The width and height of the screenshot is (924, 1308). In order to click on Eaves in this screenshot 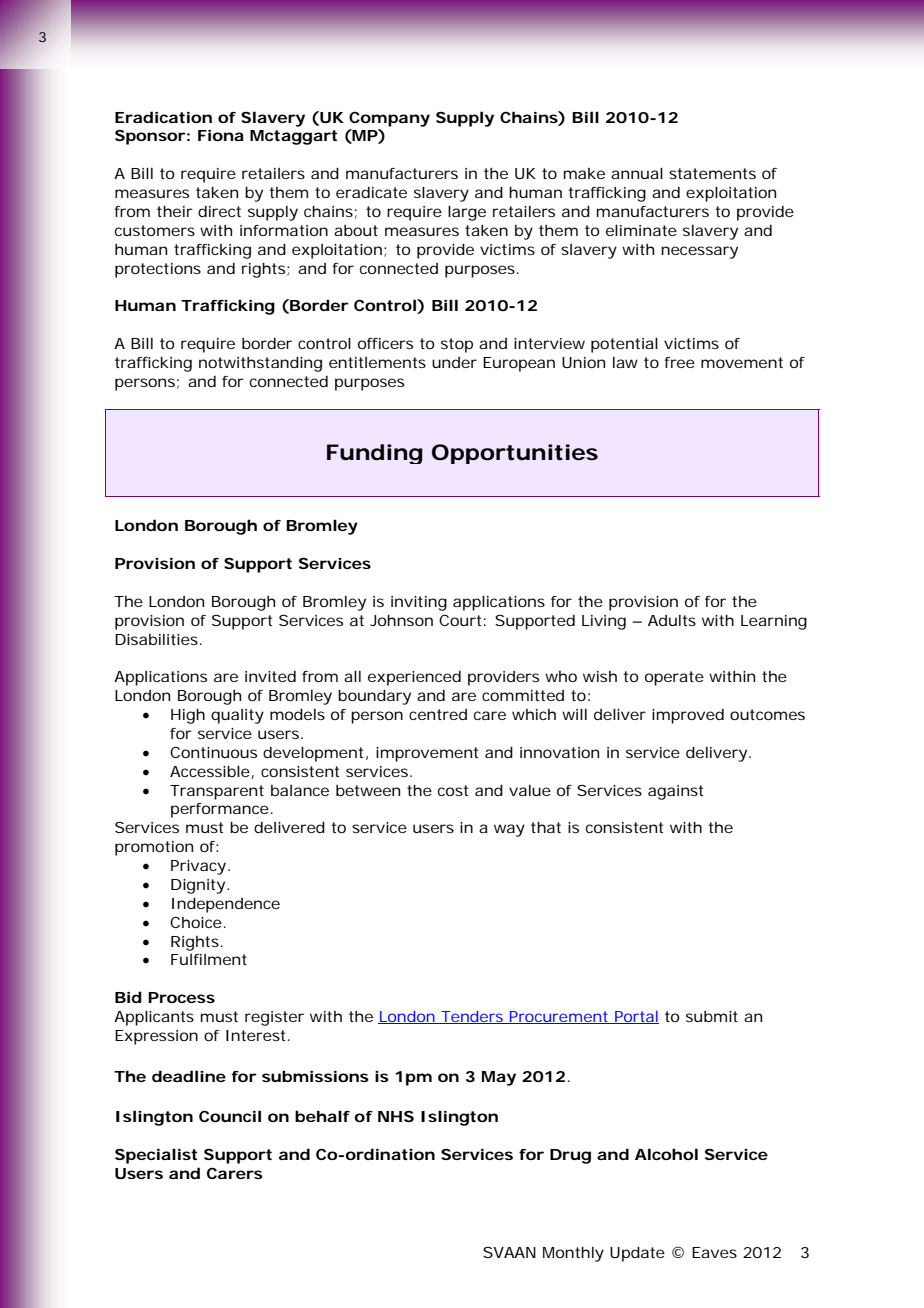, I will do `click(714, 1252)`.
